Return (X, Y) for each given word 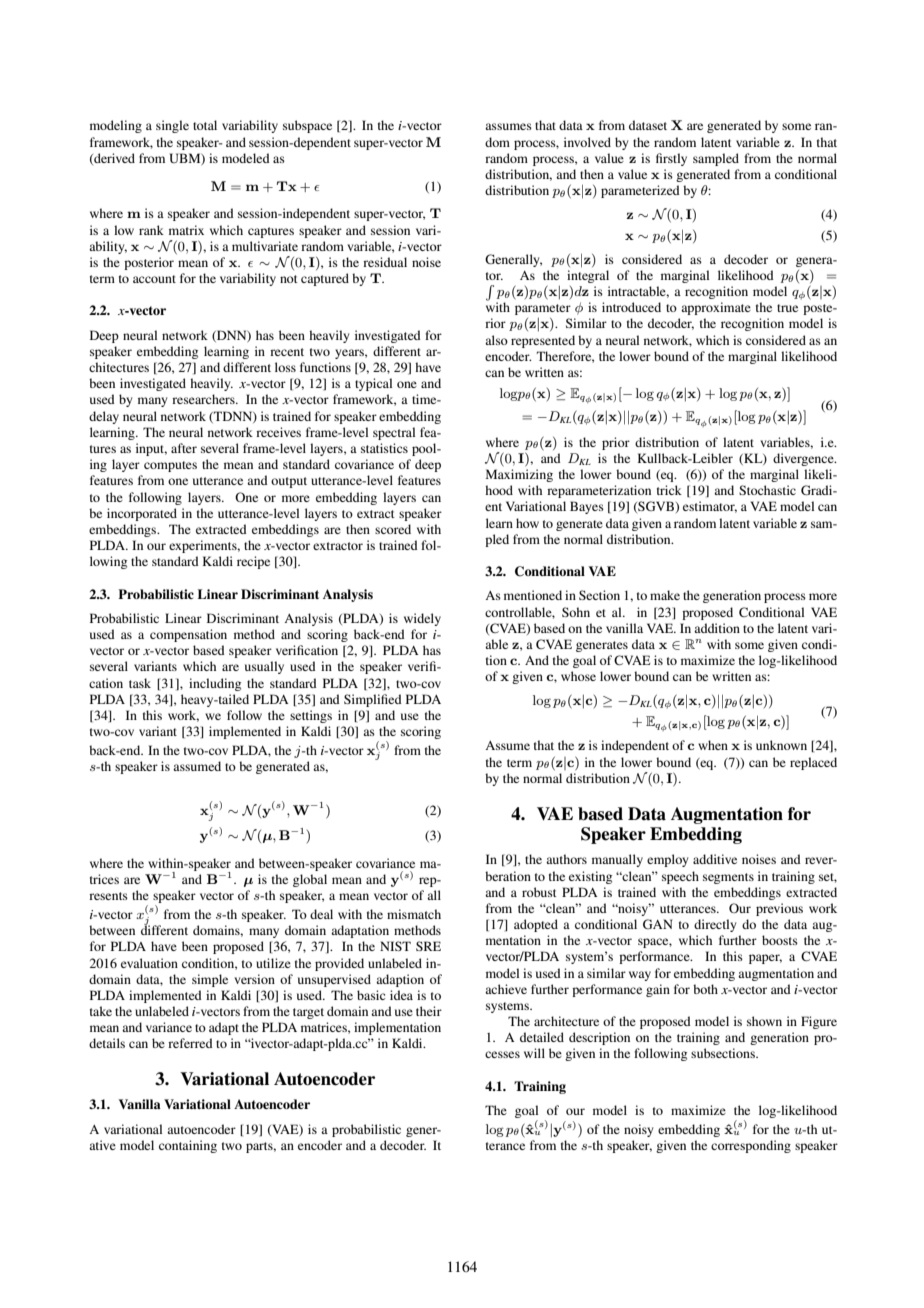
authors (566, 859)
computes (170, 466)
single (172, 126)
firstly (671, 159)
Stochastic (767, 490)
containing (188, 1146)
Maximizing (519, 475)
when (713, 745)
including (215, 684)
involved (587, 142)
